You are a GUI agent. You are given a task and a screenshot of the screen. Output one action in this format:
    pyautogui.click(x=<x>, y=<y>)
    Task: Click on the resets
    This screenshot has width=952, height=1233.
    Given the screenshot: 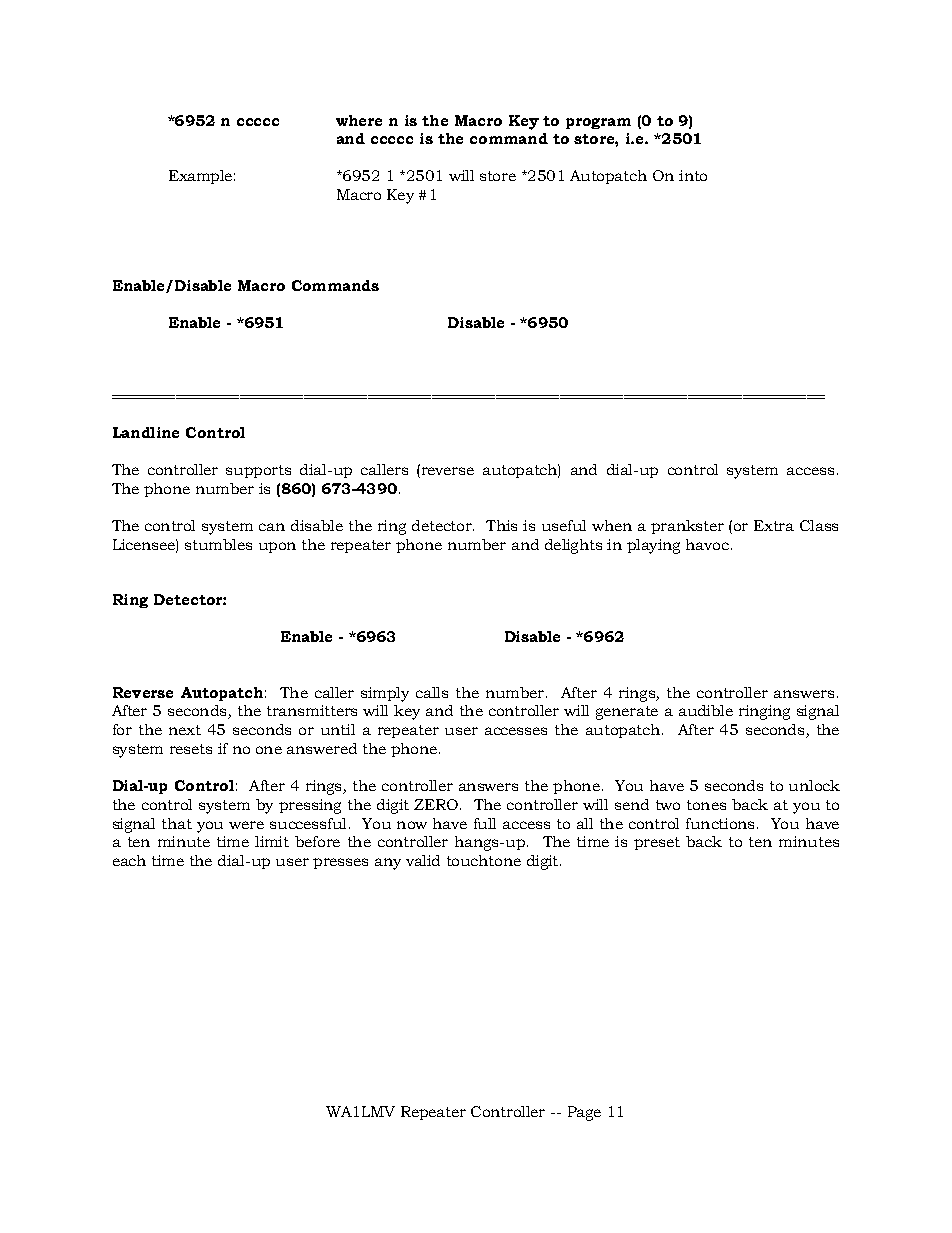 What is the action you would take?
    pyautogui.click(x=191, y=749)
